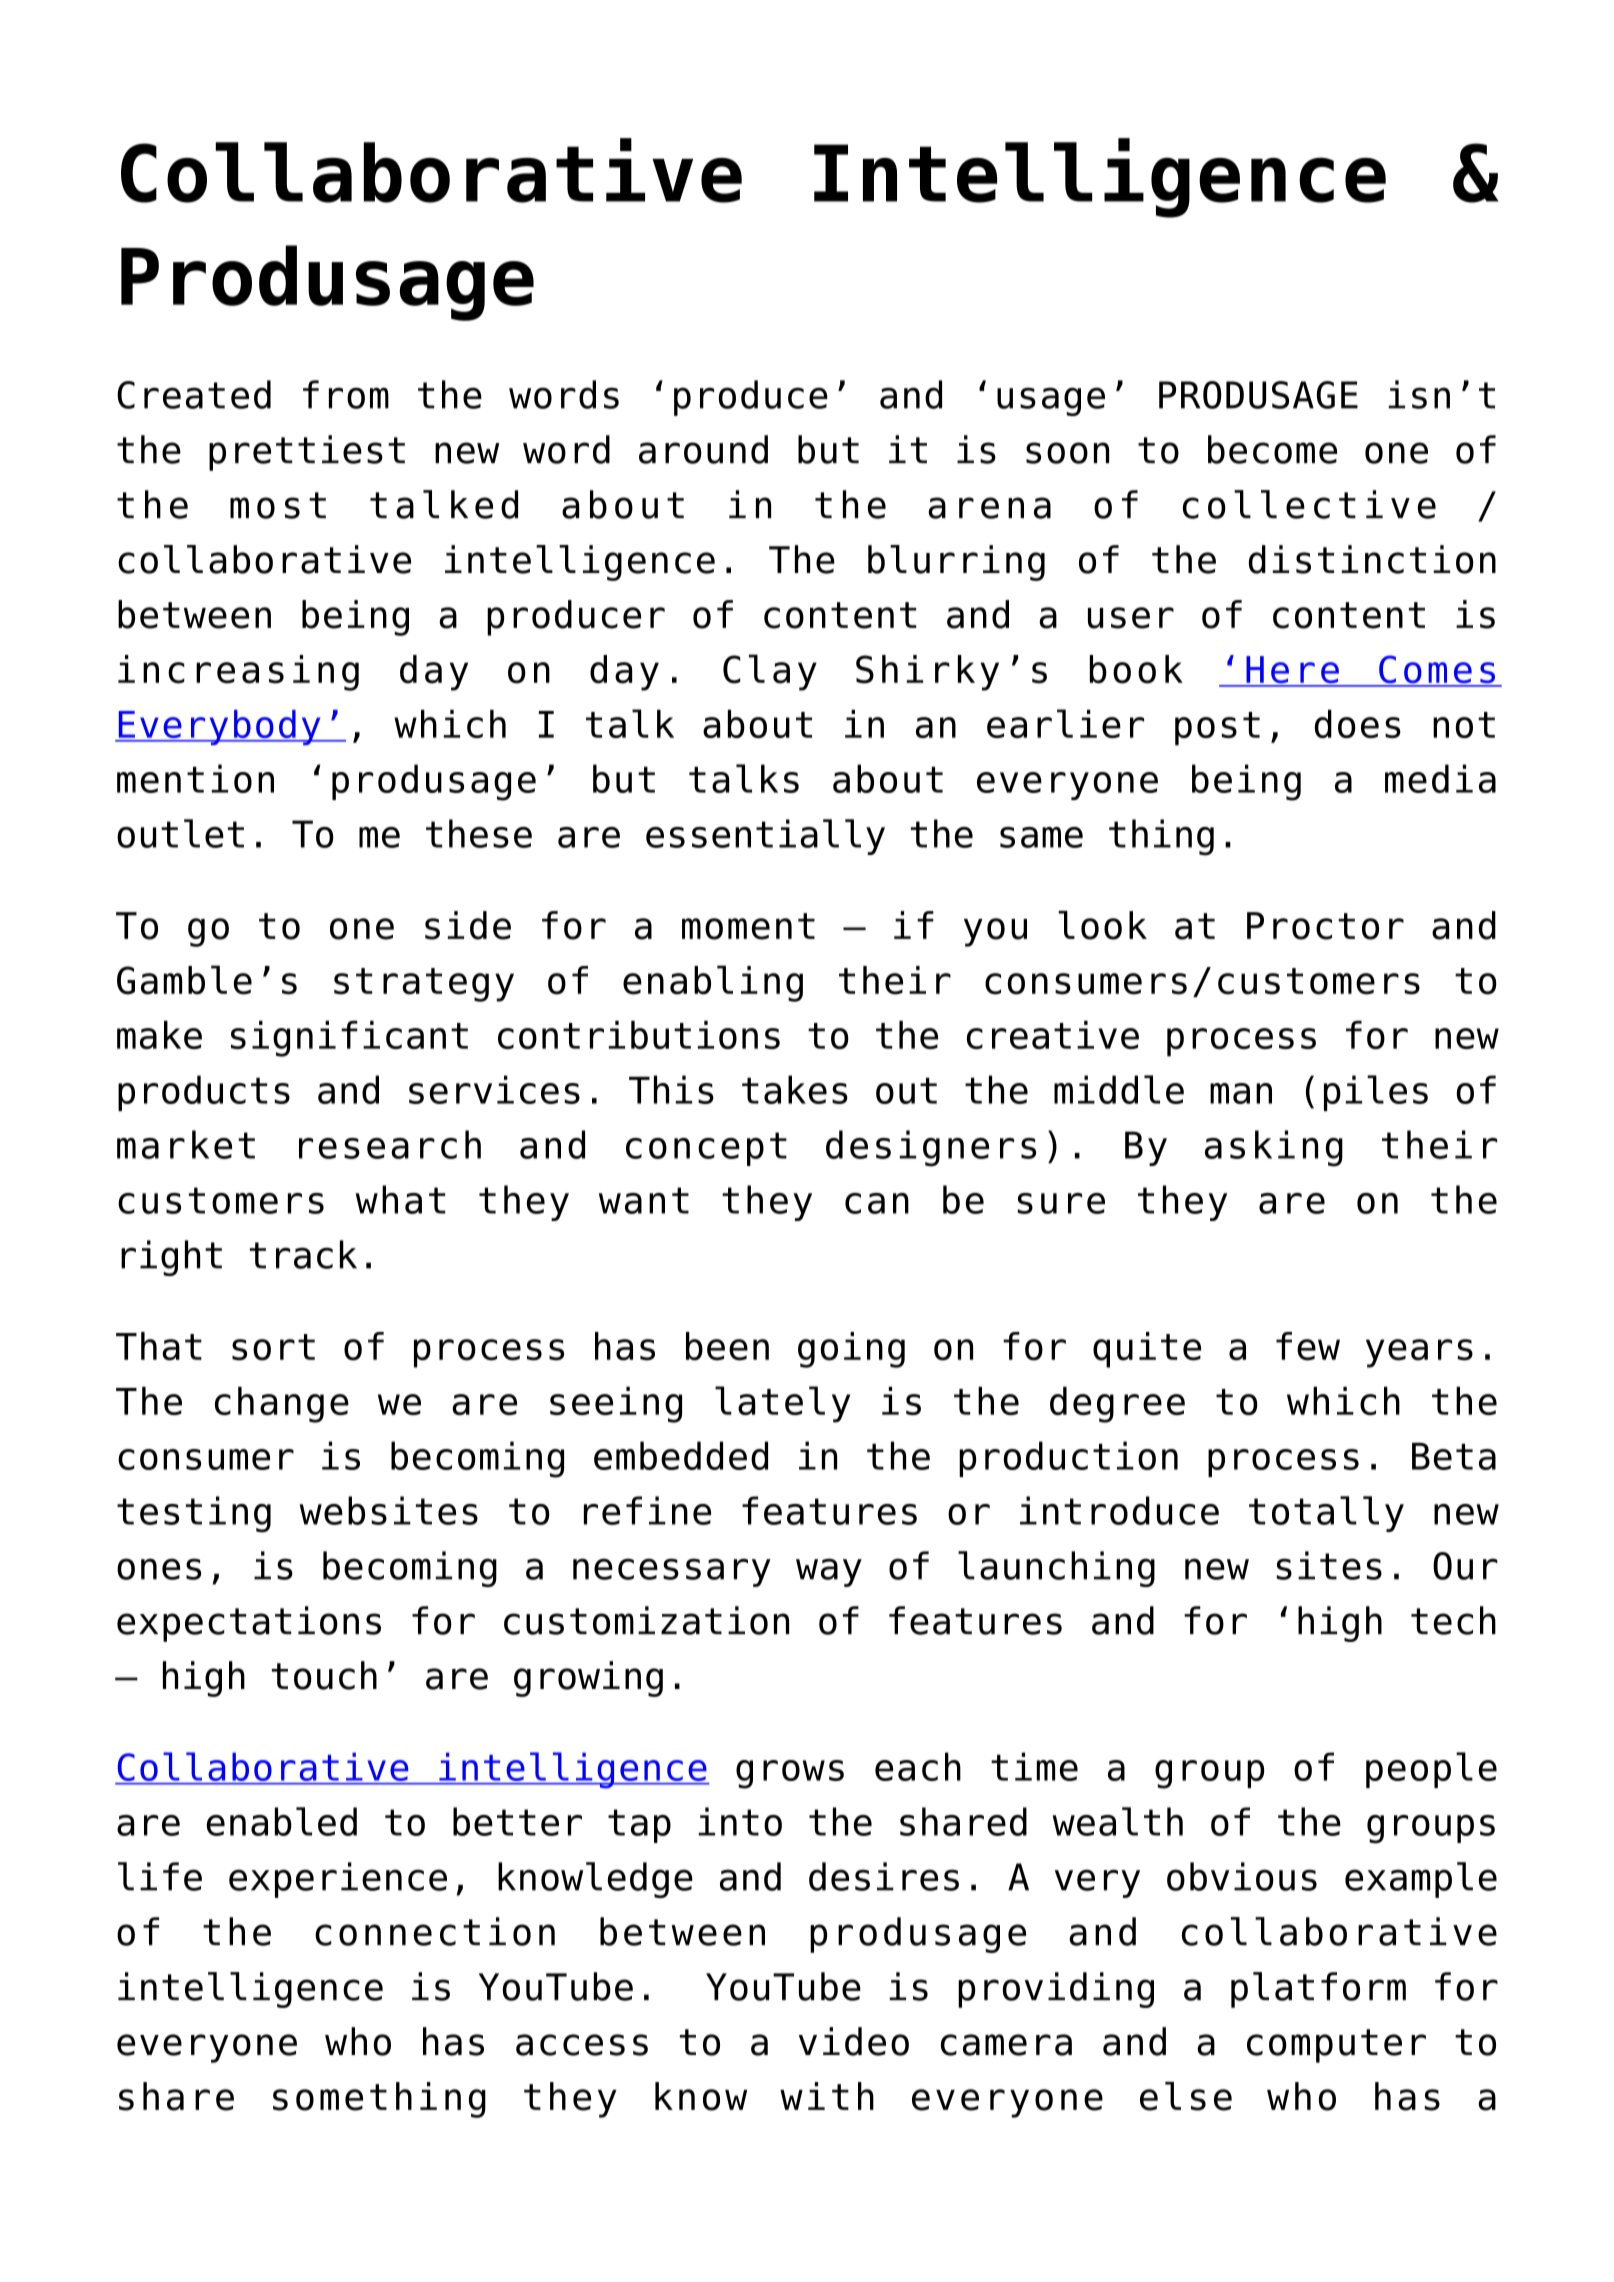  Describe the element at coordinates (349, 1039) in the image. I see `significant` at that location.
